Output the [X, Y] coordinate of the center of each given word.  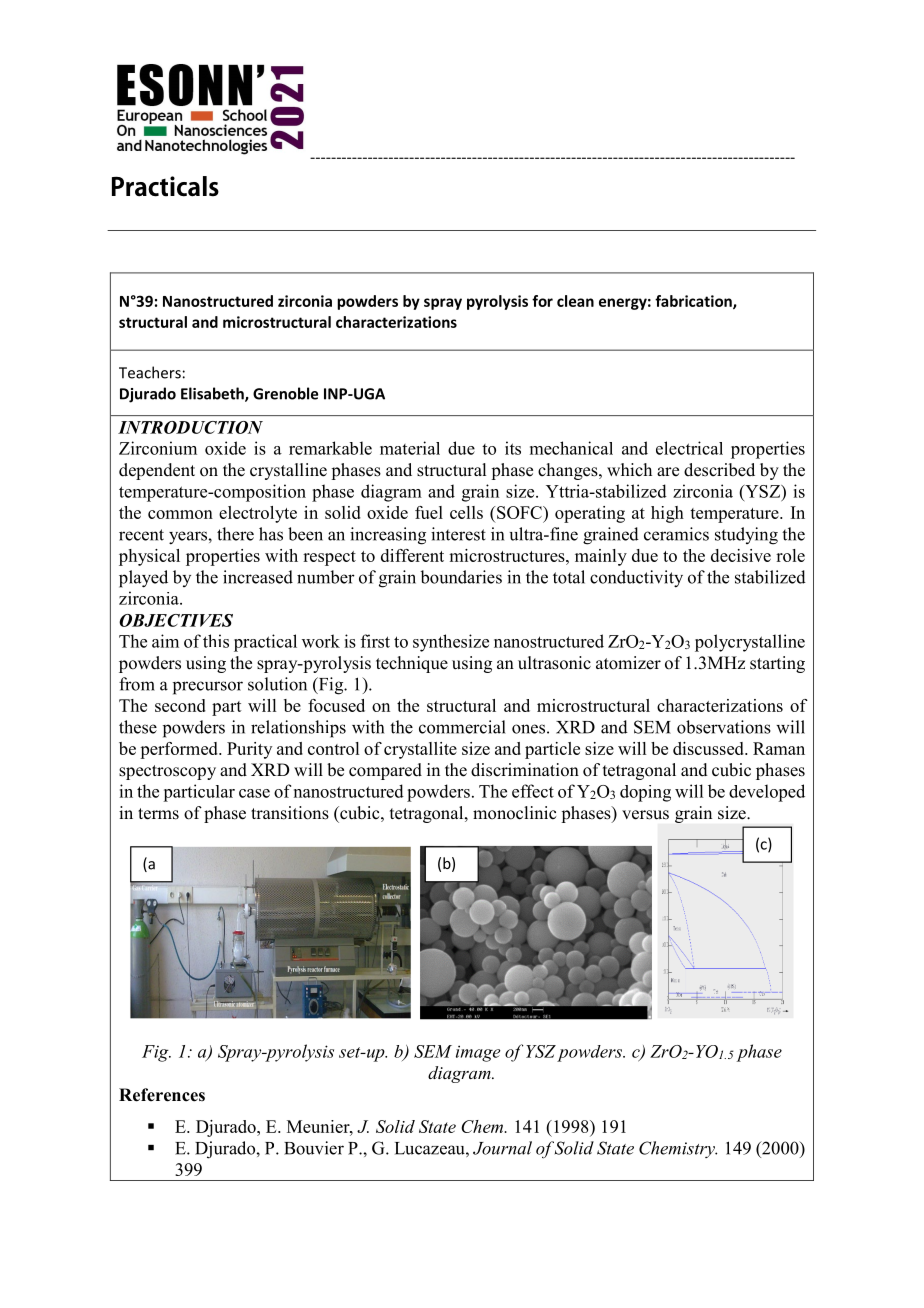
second [180, 705]
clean [575, 301]
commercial [462, 727]
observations [724, 727]
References [162, 1095]
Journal [502, 1148]
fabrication [694, 302]
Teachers [150, 372]
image [478, 1053]
